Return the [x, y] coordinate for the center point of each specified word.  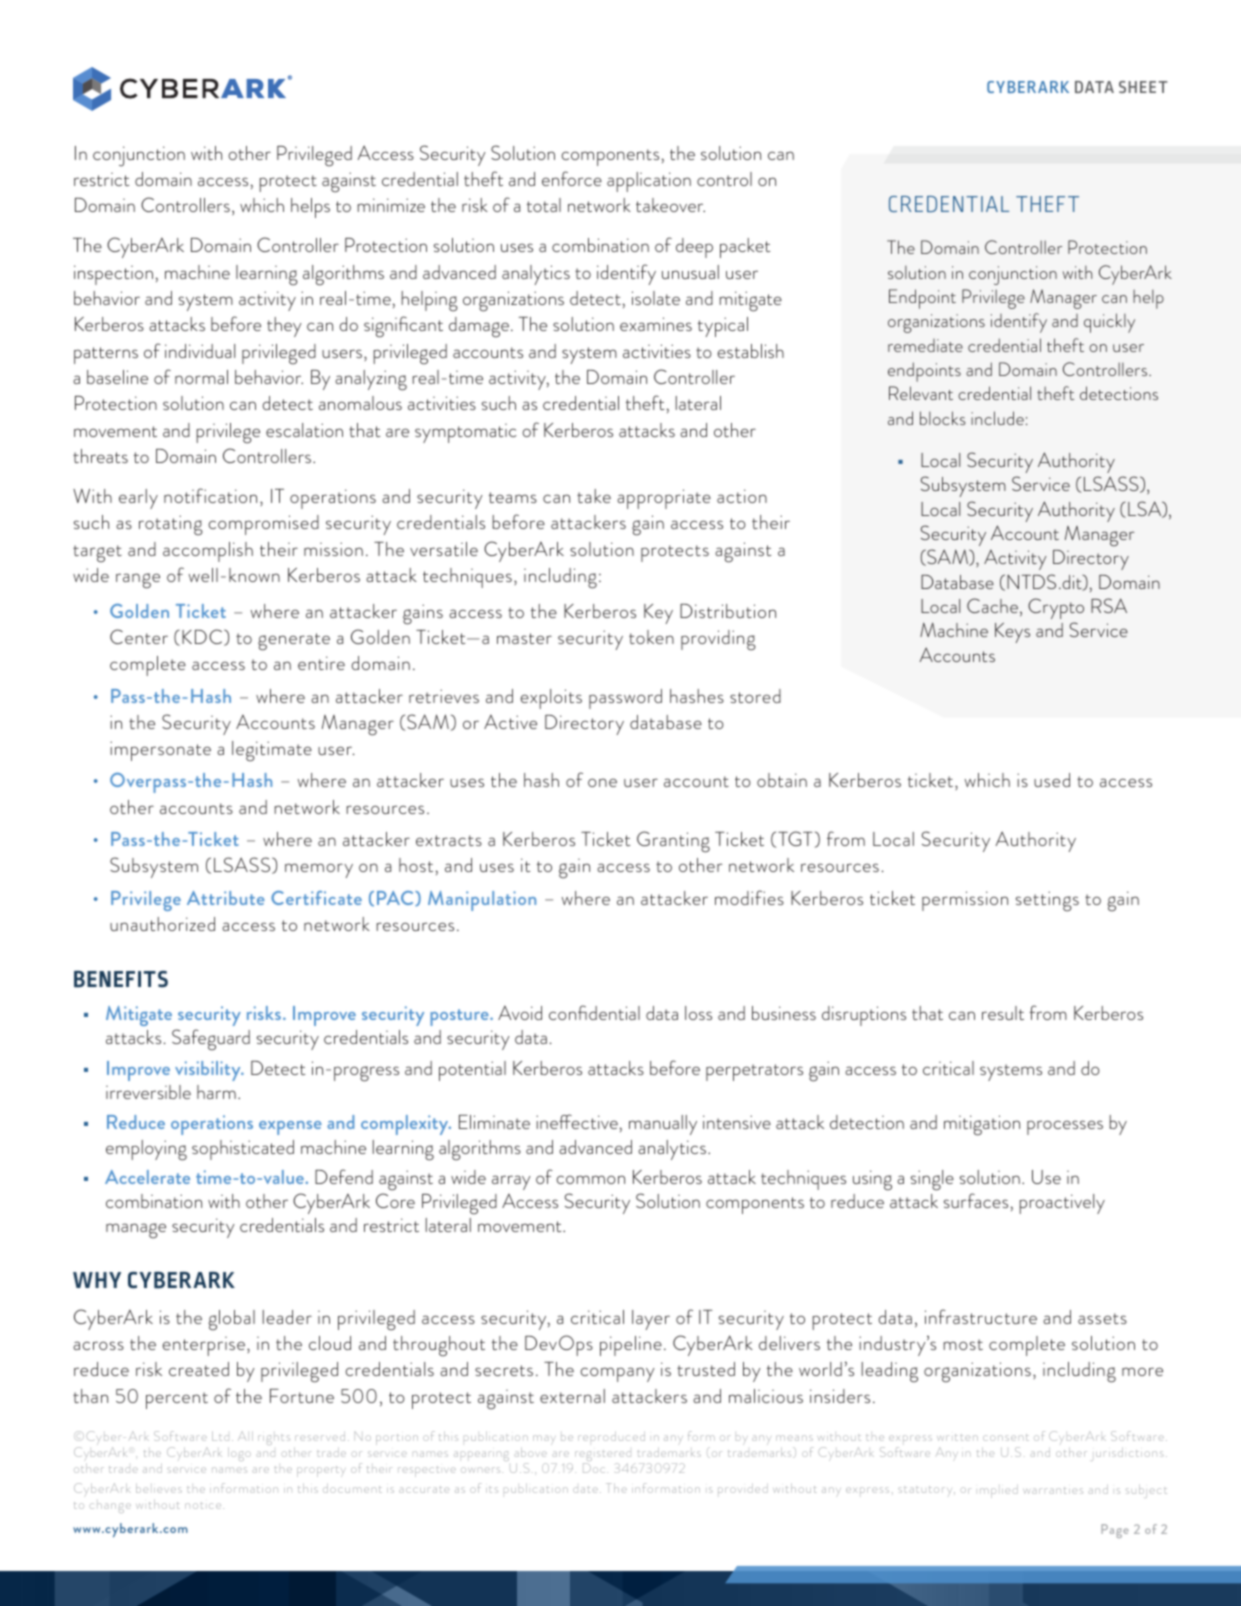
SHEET [1143, 87]
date [585, 1490]
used [1052, 780]
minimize [391, 205]
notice [204, 1506]
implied [999, 1491]
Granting [673, 842]
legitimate [272, 751]
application [649, 182]
